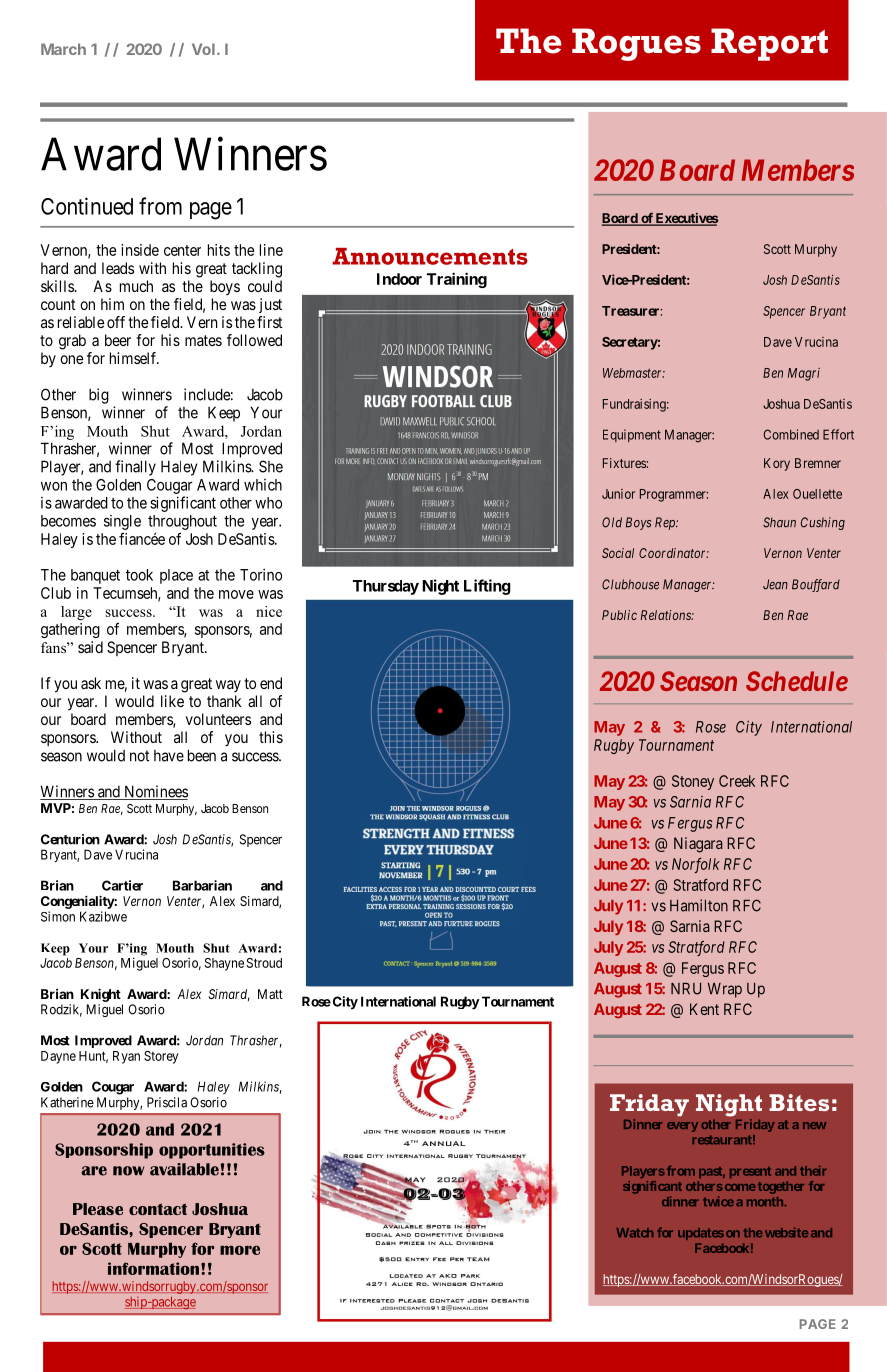 The image size is (887, 1372). I want to click on Jean, so click(775, 584).
